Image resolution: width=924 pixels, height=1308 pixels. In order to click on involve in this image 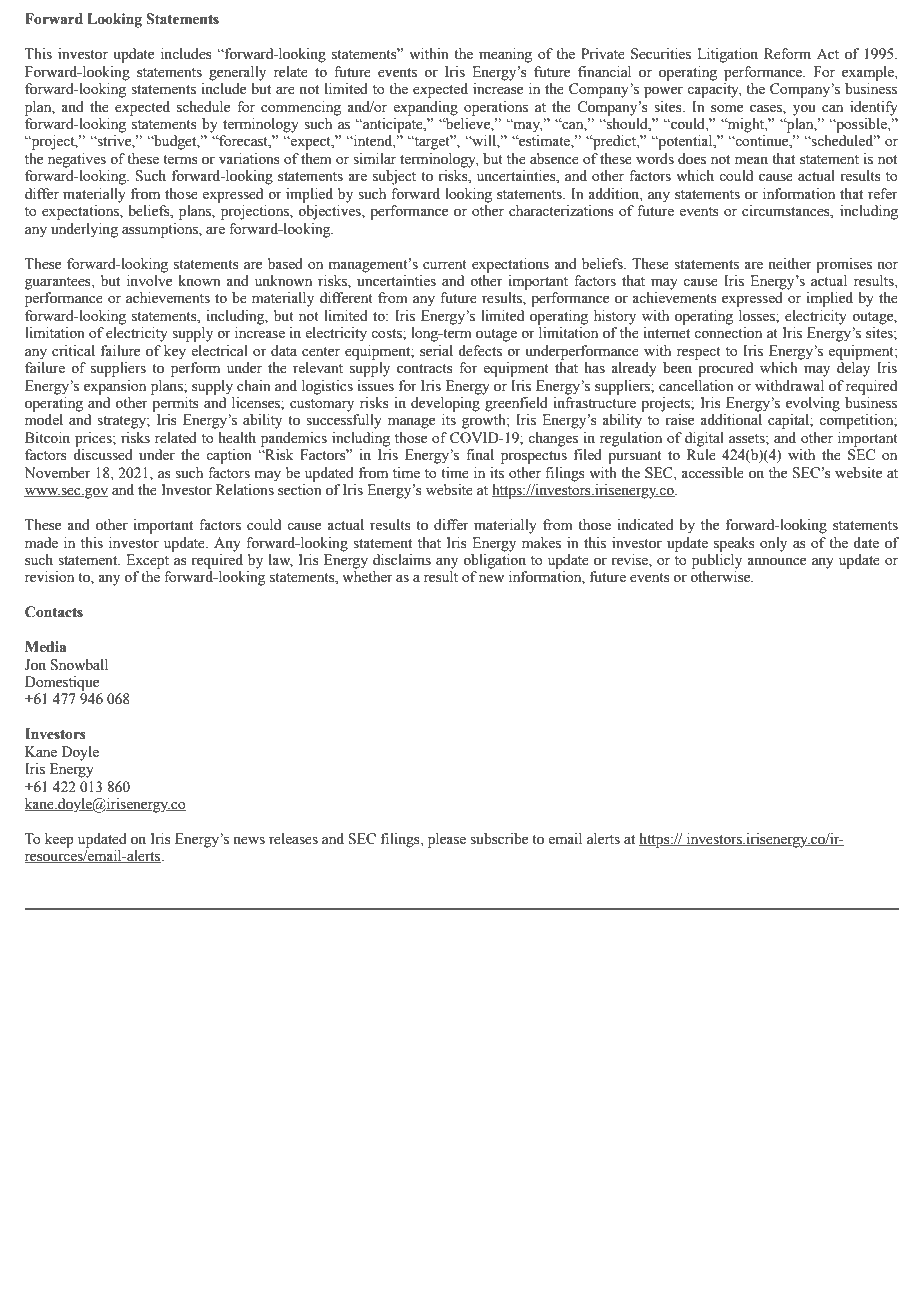, I will do `click(149, 281)`.
